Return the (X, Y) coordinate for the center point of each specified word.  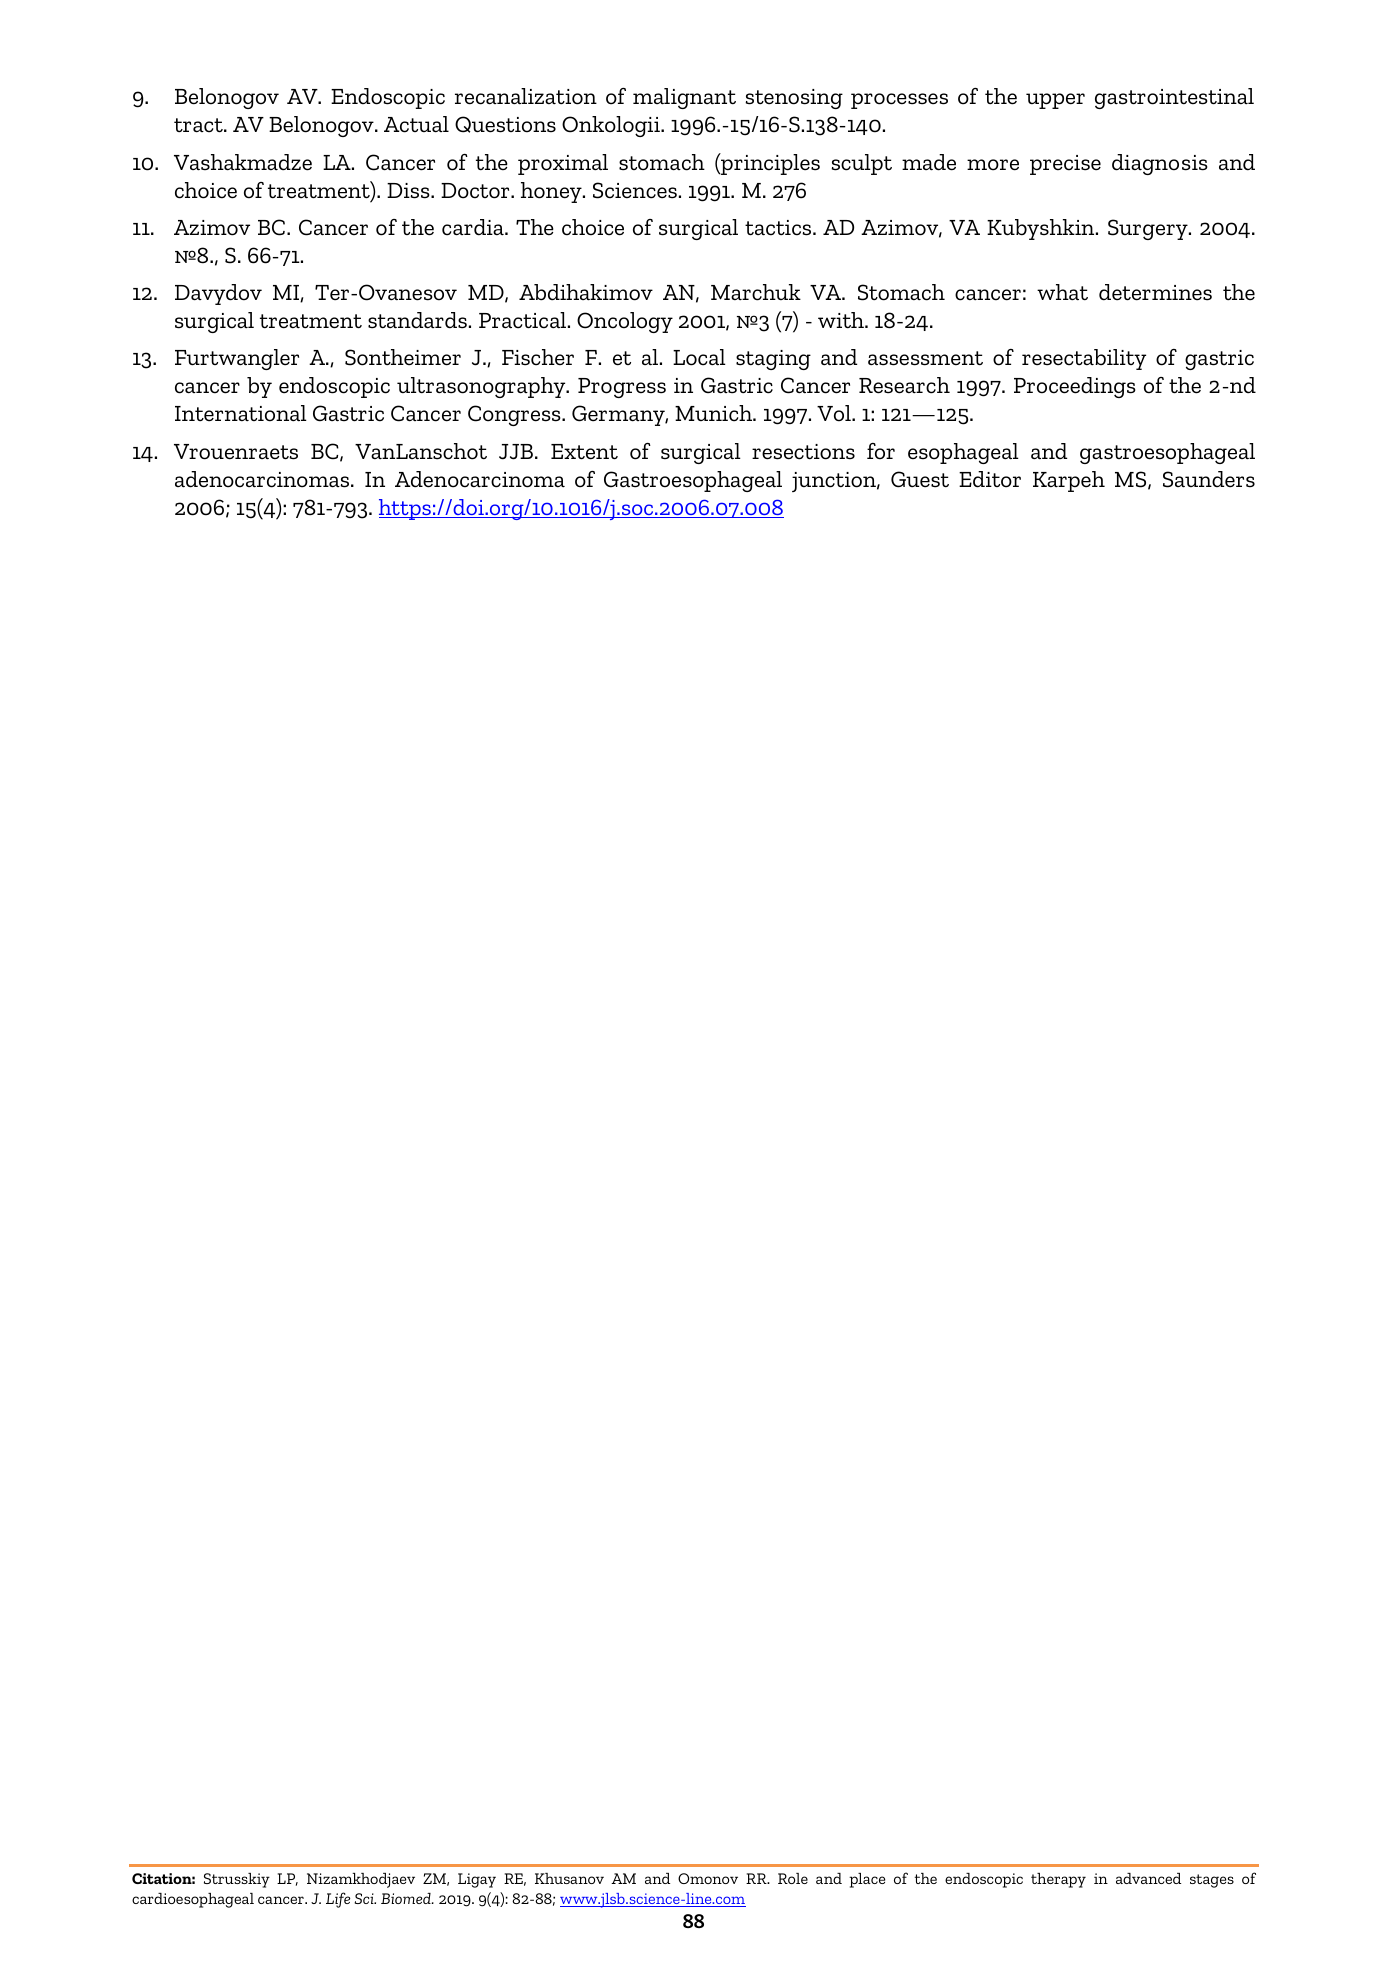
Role (793, 1878)
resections (803, 452)
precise (1065, 165)
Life (338, 1900)
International (241, 413)
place (867, 1880)
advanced (1148, 1878)
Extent (584, 452)
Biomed (407, 1898)
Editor (990, 479)
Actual (416, 124)
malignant (684, 98)
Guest (920, 479)
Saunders (1209, 479)
